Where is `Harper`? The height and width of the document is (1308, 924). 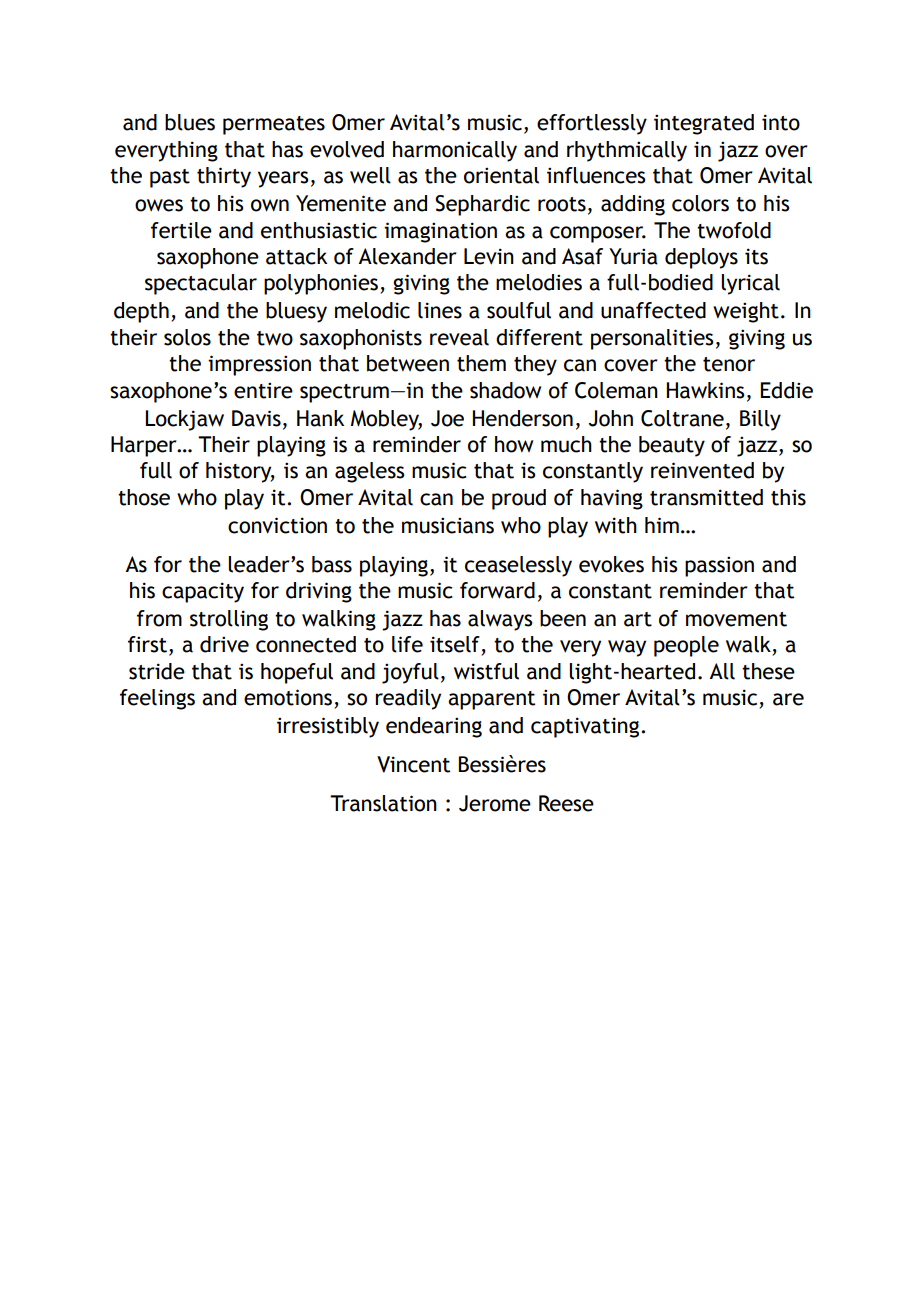
Harper is located at coordinates (145, 446).
